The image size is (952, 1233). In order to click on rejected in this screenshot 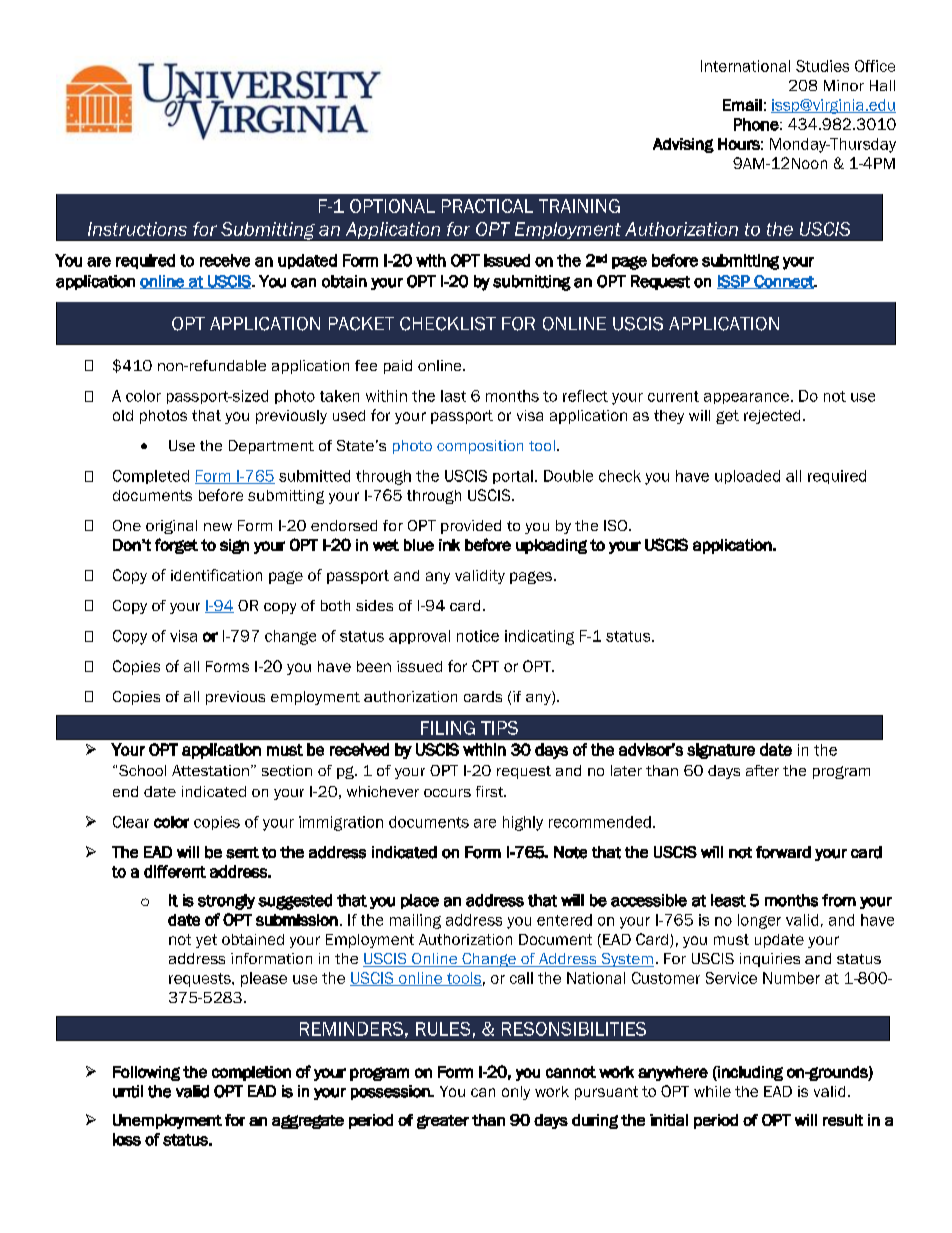, I will do `click(772, 417)`.
